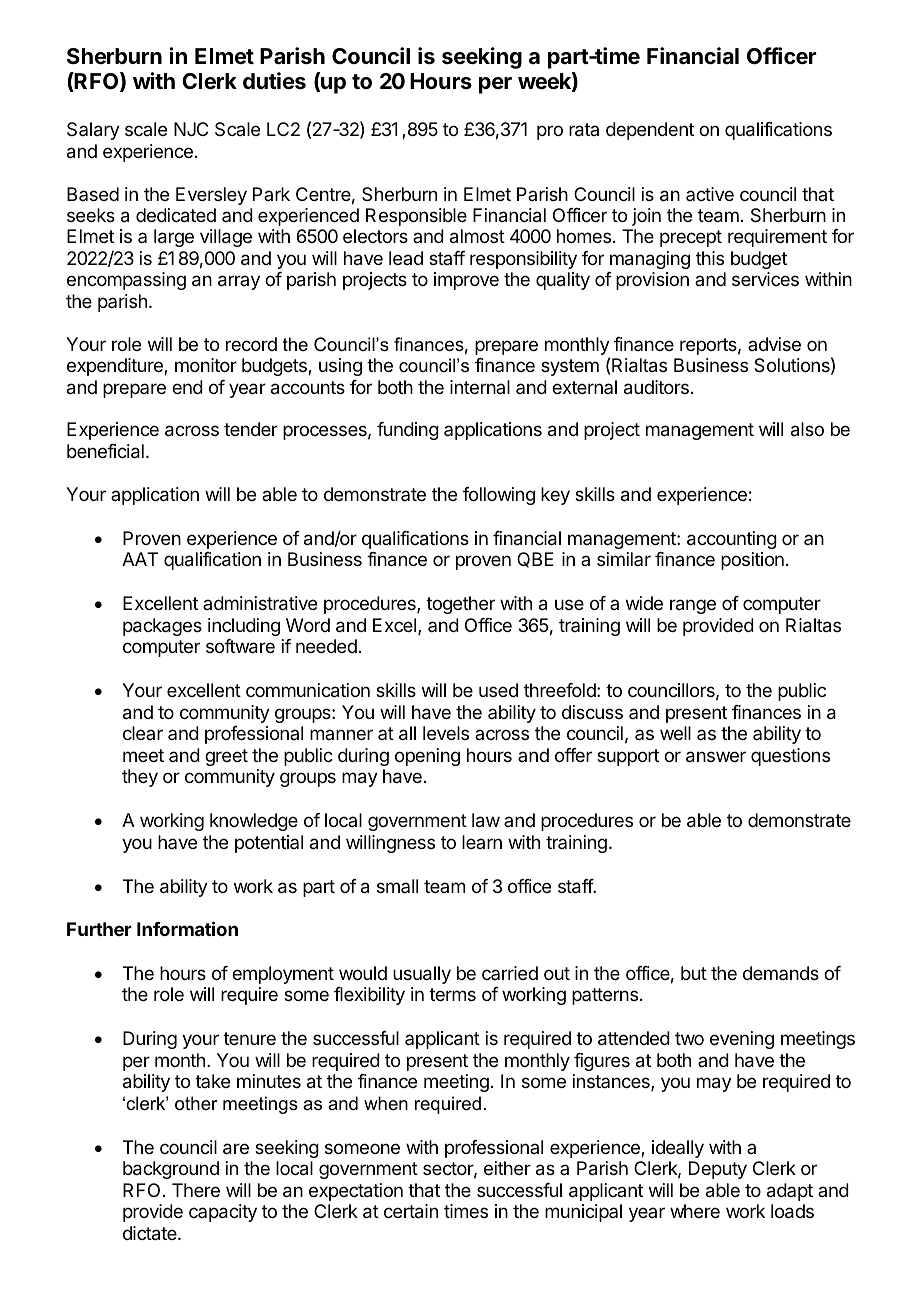 This page has height=1308, width=924. What do you see at coordinates (93, 131) in the page?
I see `Salary` at bounding box center [93, 131].
